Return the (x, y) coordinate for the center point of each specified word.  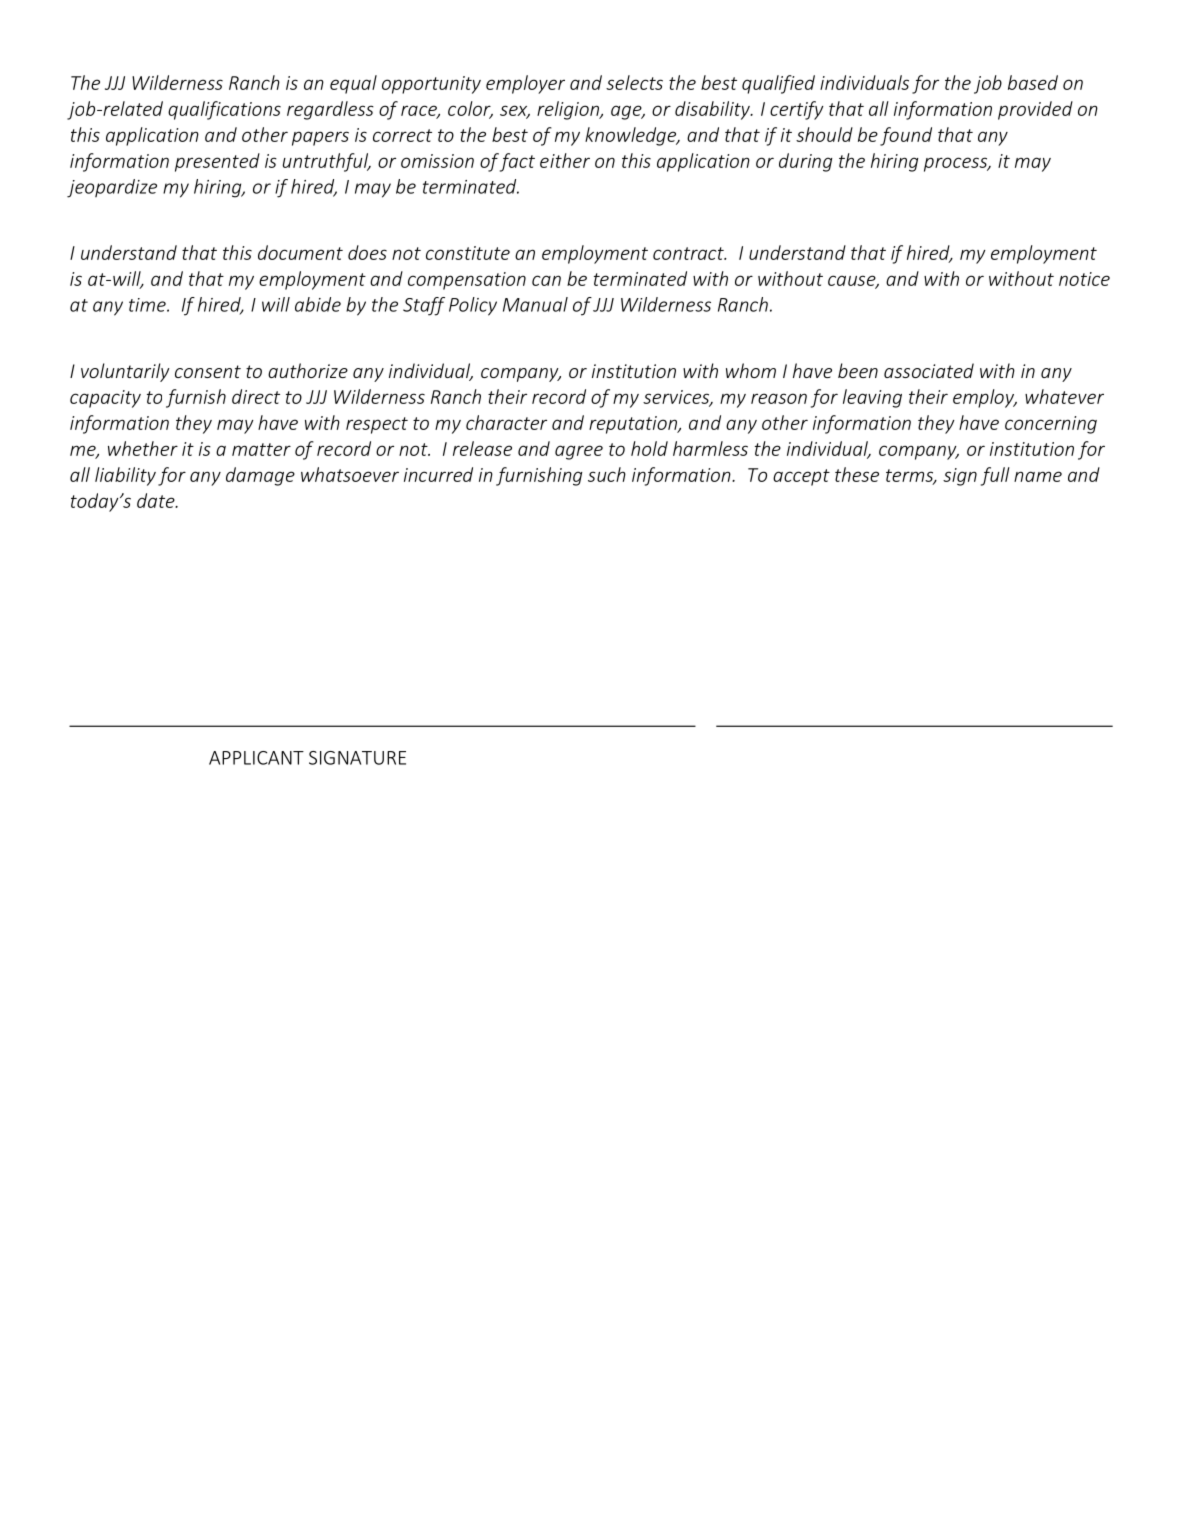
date (157, 500)
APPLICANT (256, 758)
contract (689, 253)
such (607, 474)
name (1038, 476)
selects (634, 82)
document (300, 252)
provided (1035, 110)
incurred (438, 474)
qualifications (224, 110)
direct (256, 396)
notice (1084, 279)
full (995, 476)
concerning (1051, 425)
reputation (634, 425)
